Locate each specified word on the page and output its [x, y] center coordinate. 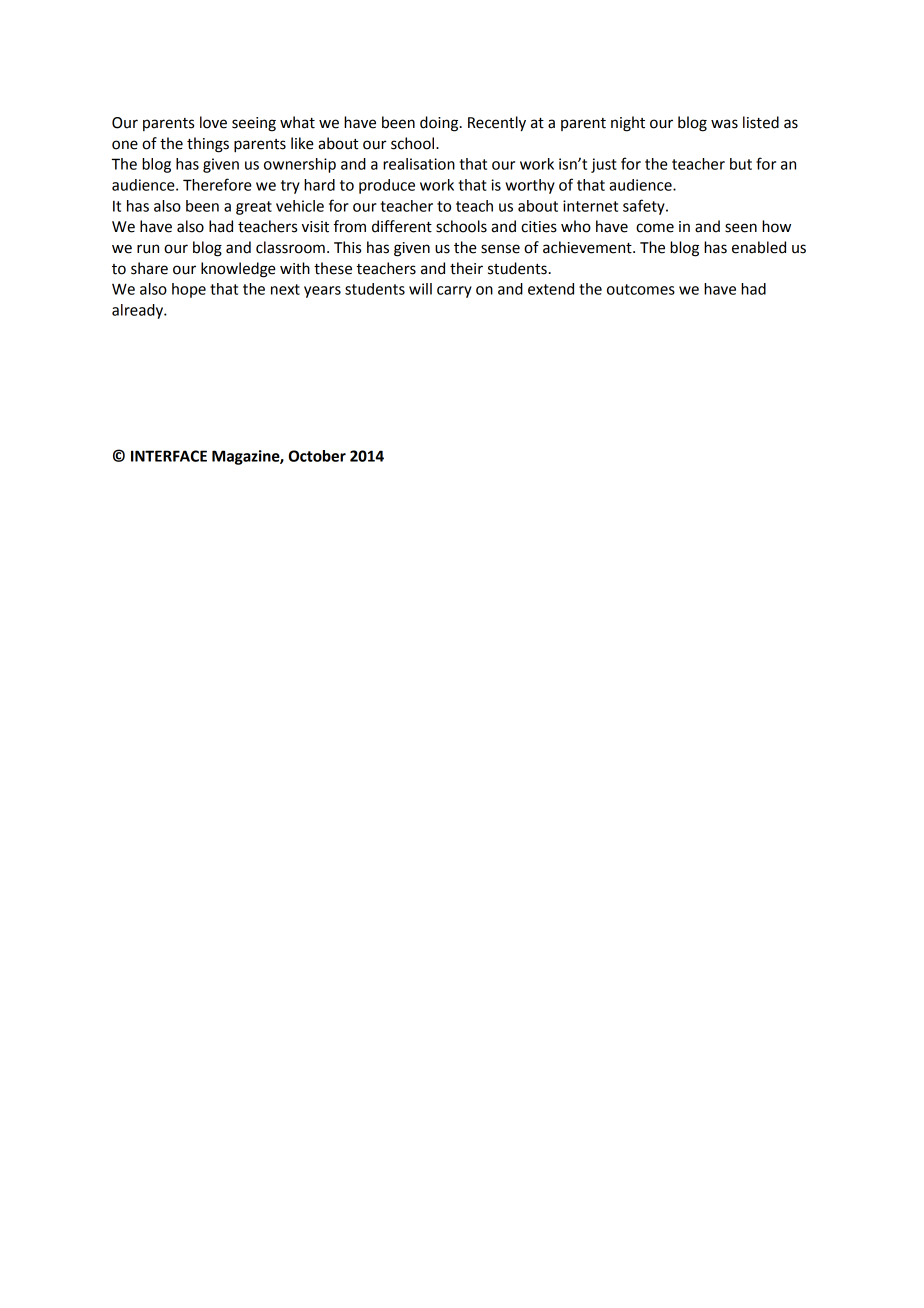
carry [454, 292]
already [138, 311]
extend [551, 289]
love [213, 122]
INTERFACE [169, 456]
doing [440, 124]
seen [741, 228]
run [148, 249]
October [317, 456]
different [402, 226]
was [724, 124]
